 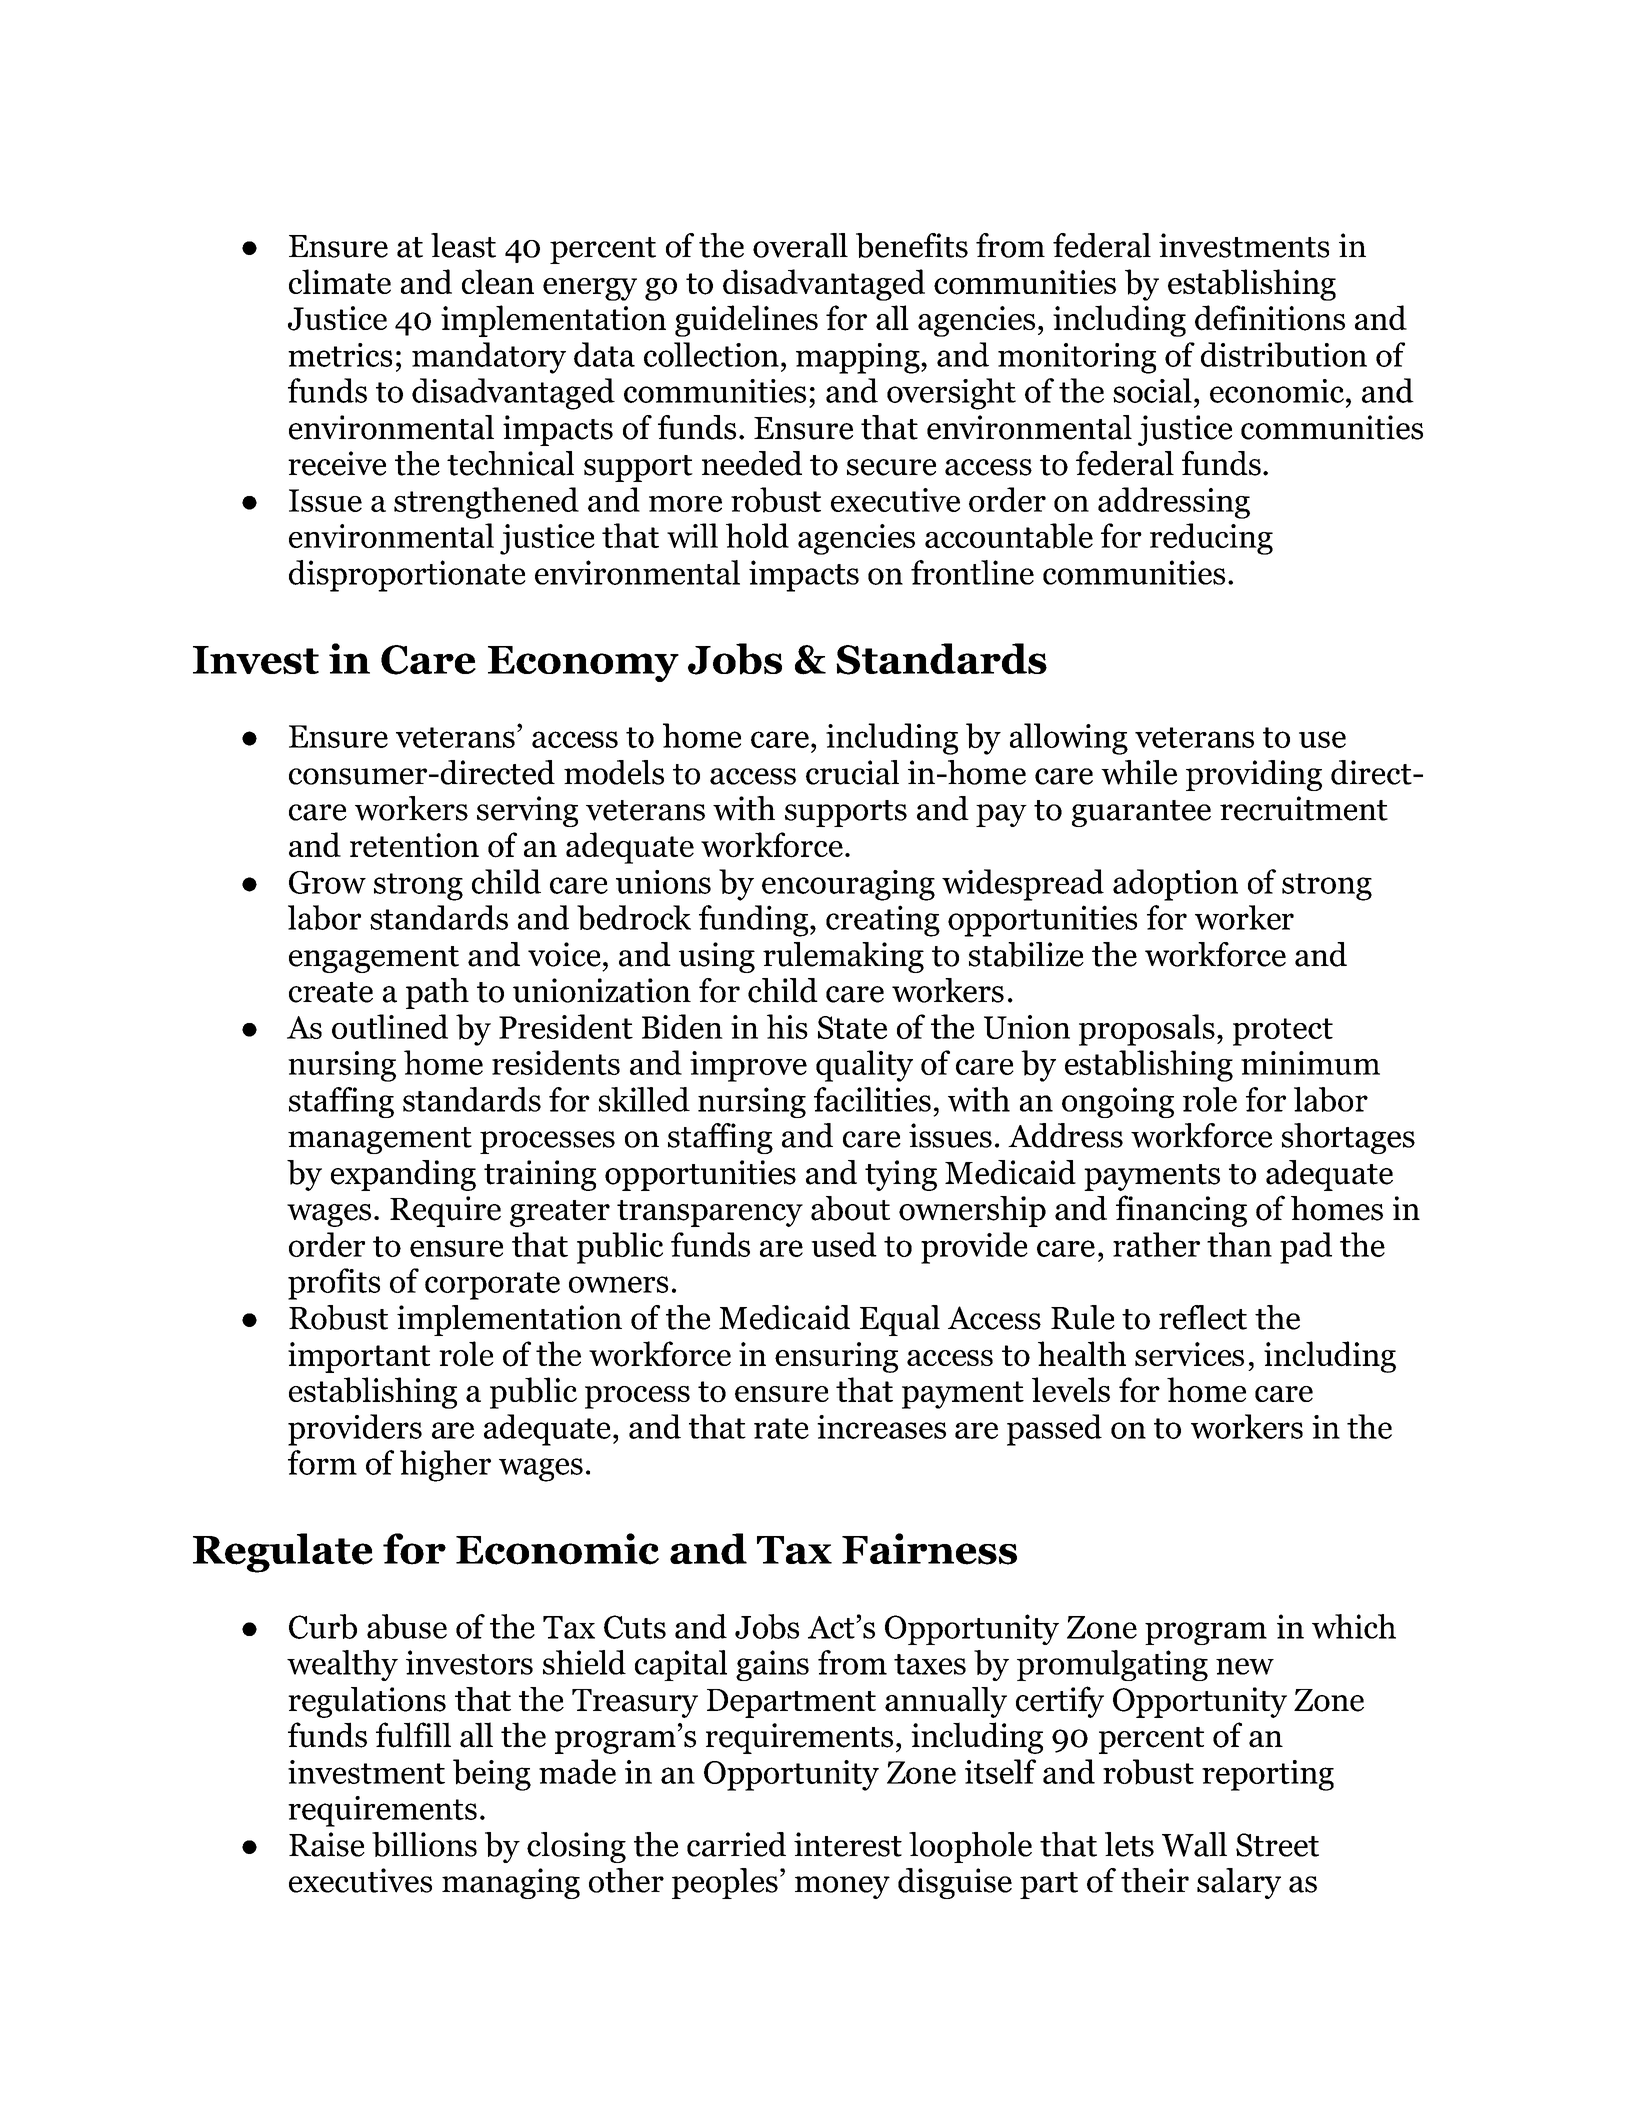 I want to click on overall, so click(x=800, y=245).
